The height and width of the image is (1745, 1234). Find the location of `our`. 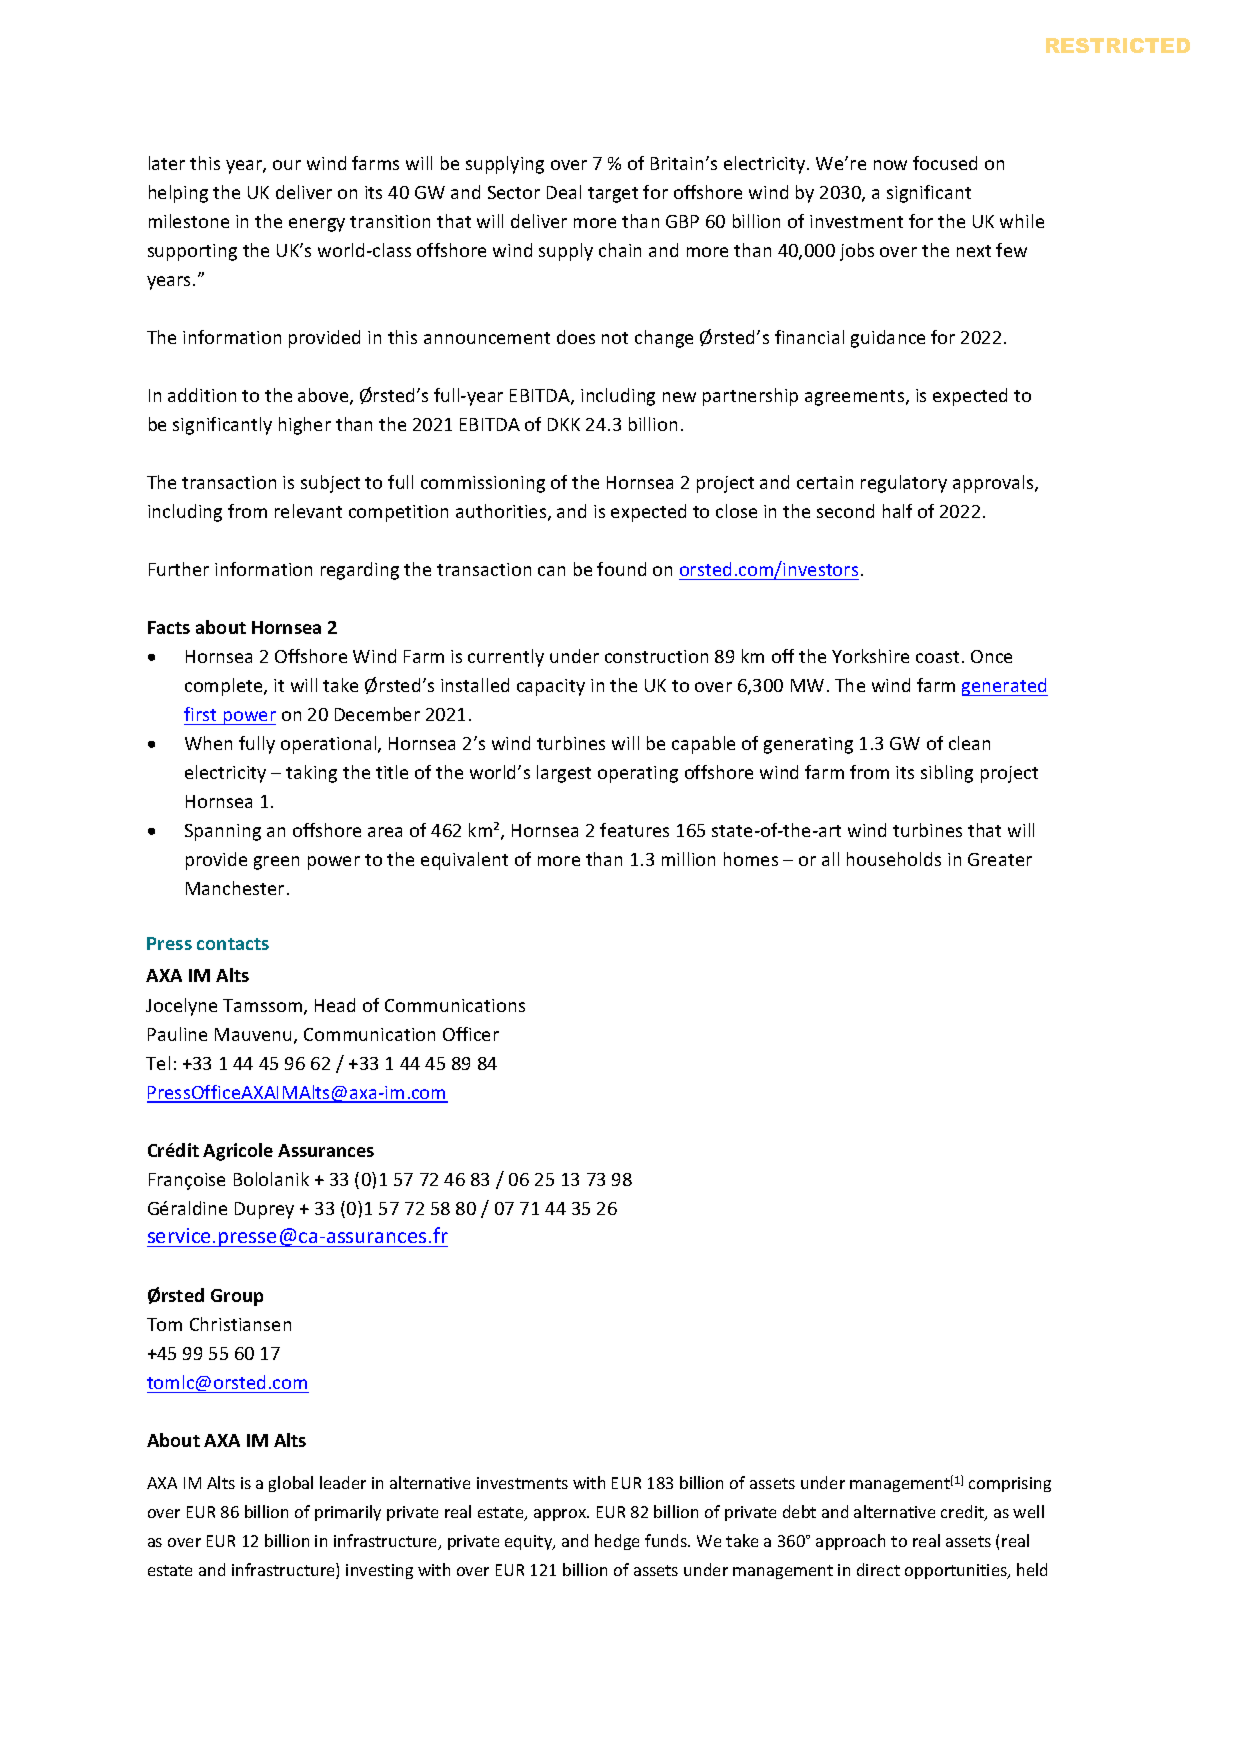

our is located at coordinates (287, 165).
